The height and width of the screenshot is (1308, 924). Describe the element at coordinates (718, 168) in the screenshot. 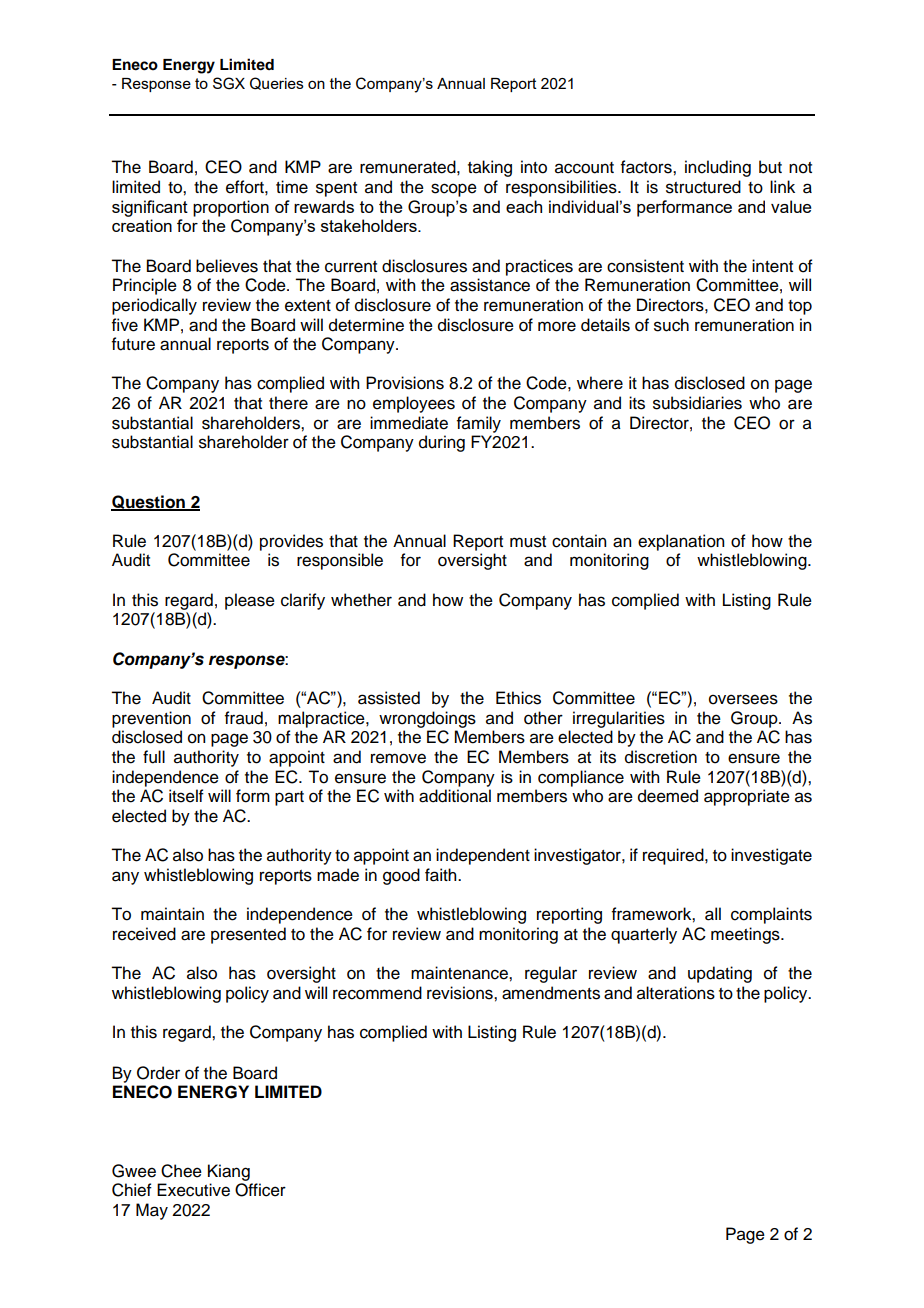

I see `including` at that location.
